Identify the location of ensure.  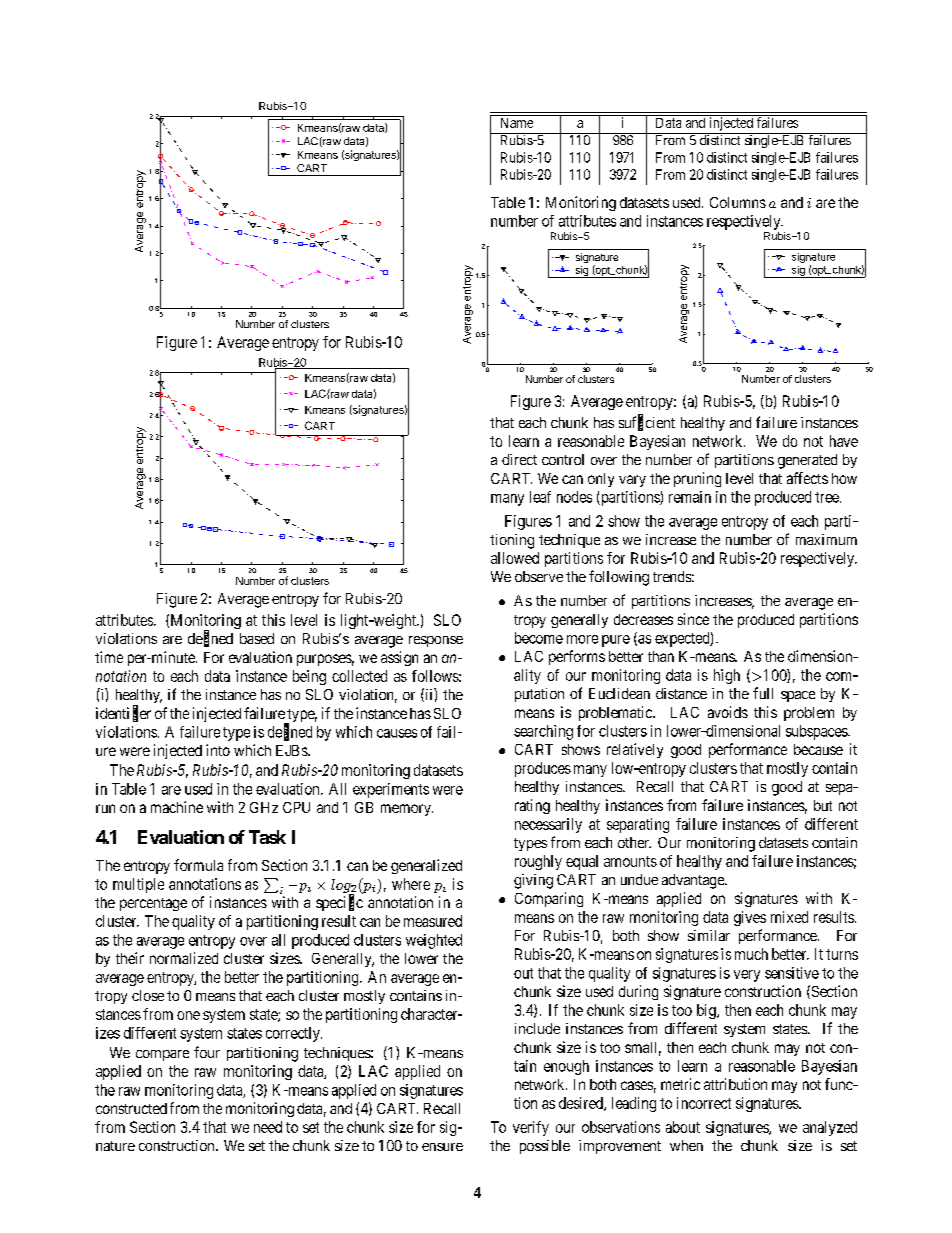
(442, 1147).
